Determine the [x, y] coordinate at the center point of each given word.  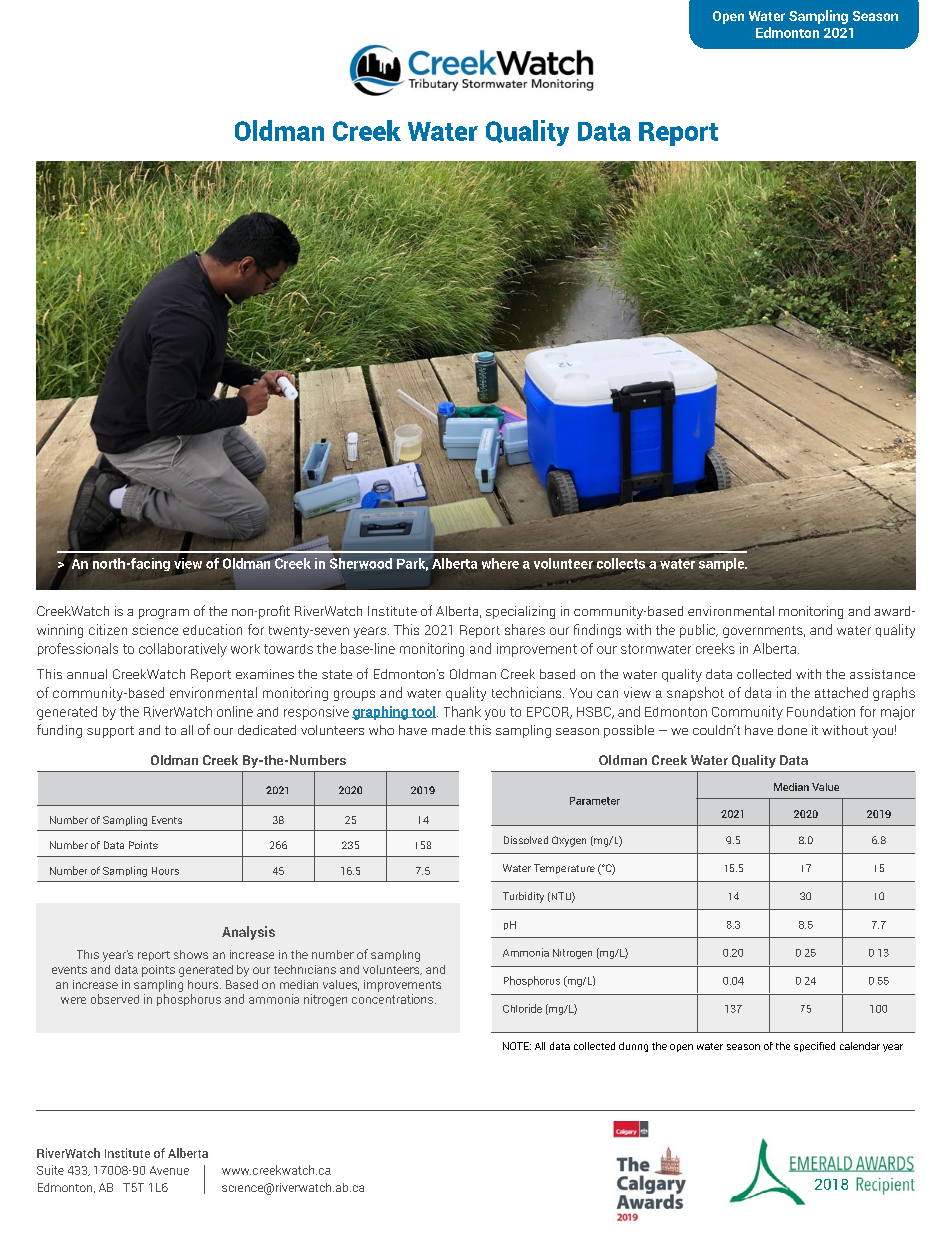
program [164, 614]
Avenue [169, 1170]
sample [723, 564]
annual [87, 674]
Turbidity [523, 897]
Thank [462, 711]
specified [814, 1047]
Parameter [595, 801]
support [110, 732]
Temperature [564, 869]
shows [191, 954]
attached [841, 692]
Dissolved [526, 840]
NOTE [517, 1046]
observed [115, 999]
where [500, 563]
